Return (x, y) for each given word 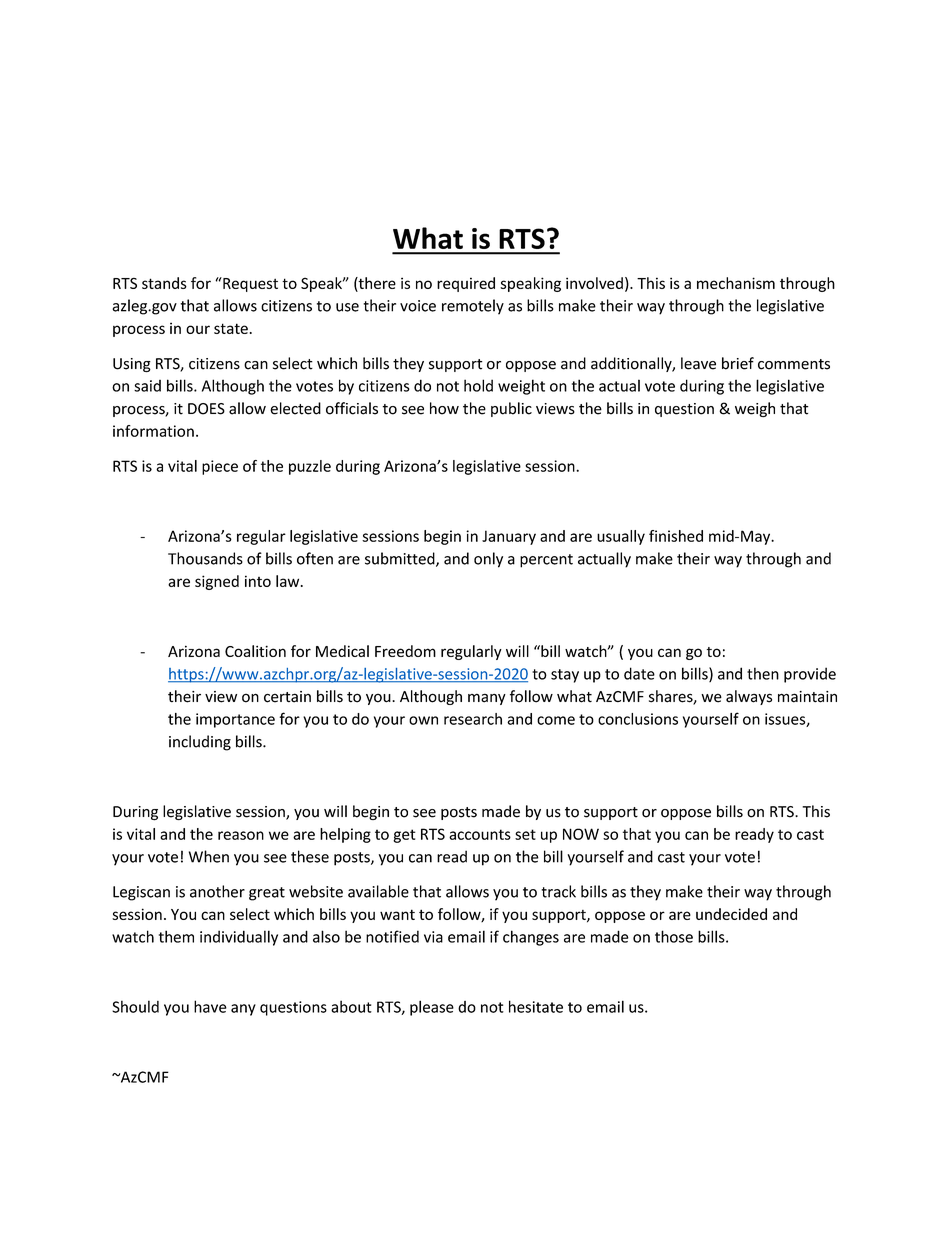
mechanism (736, 283)
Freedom (405, 651)
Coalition (255, 651)
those (674, 936)
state (231, 328)
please (432, 1008)
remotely (473, 307)
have (210, 1006)
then (763, 673)
